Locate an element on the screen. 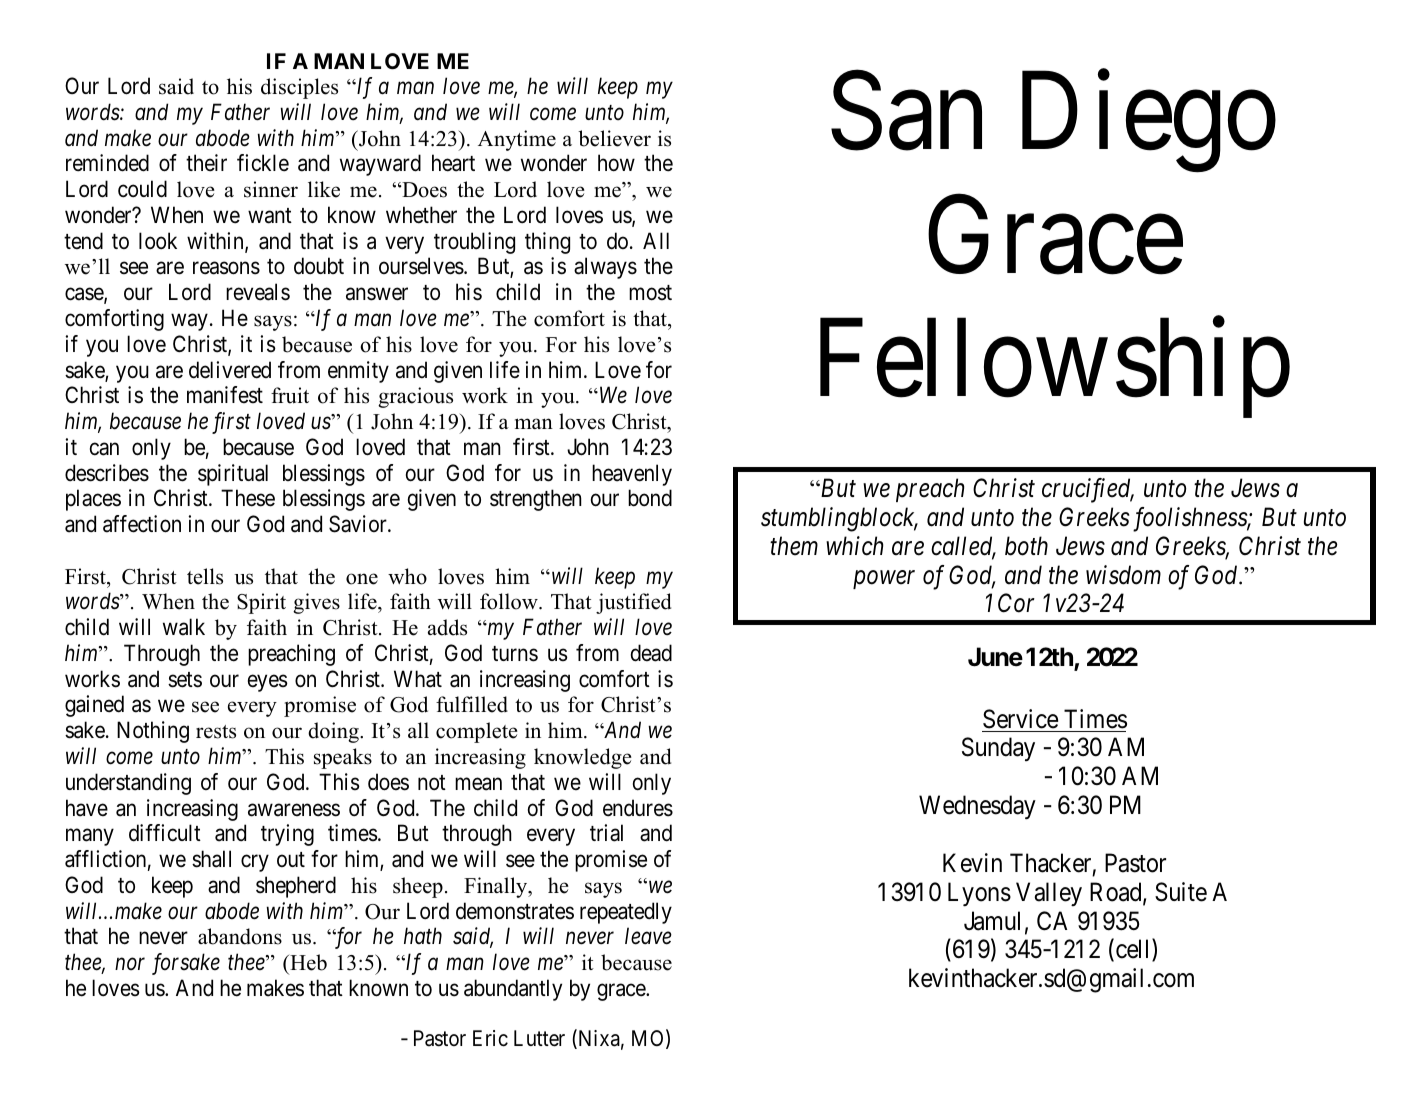  Service is located at coordinates (1020, 719).
